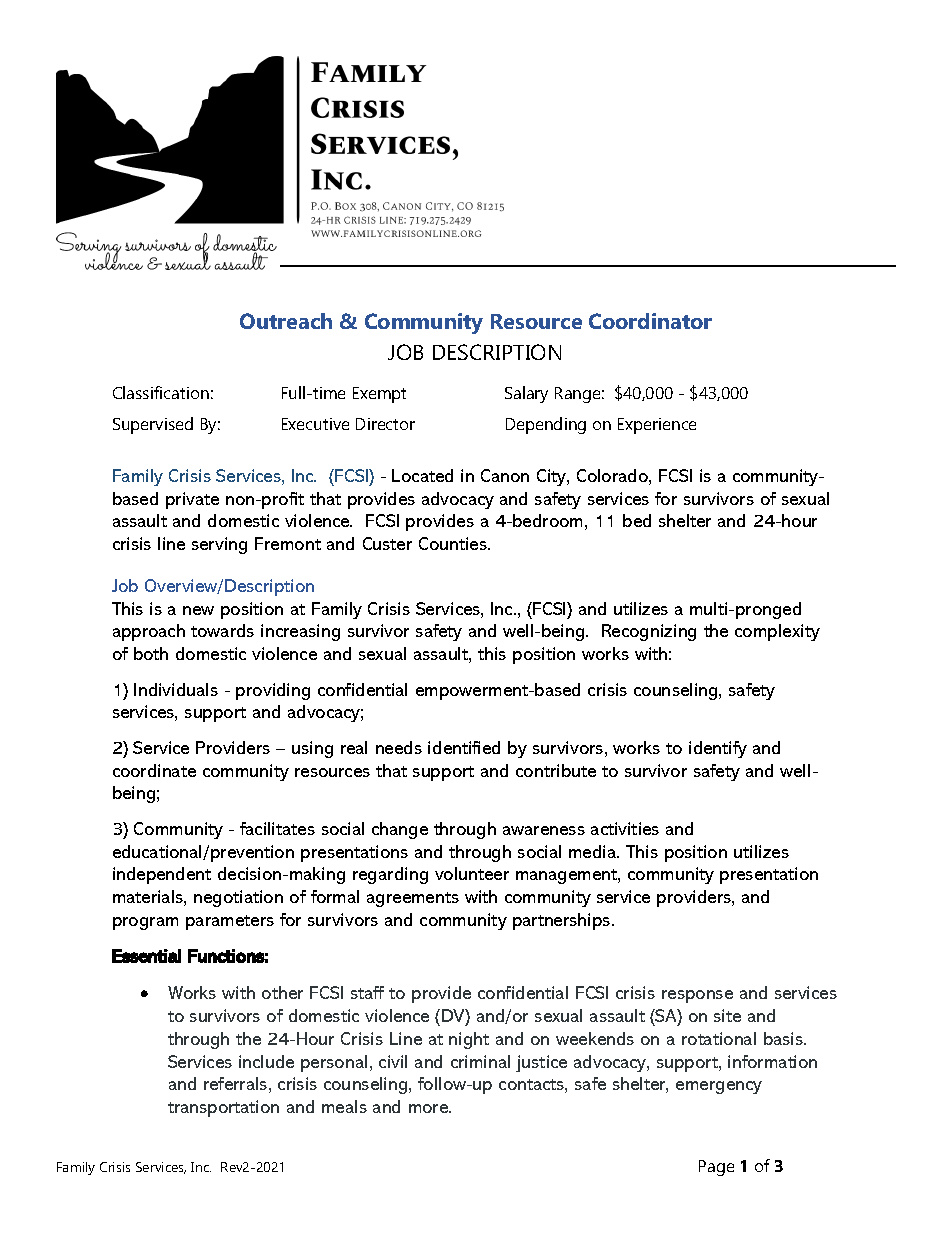  Describe the element at coordinates (430, 1108) in the screenshot. I see `more` at that location.
